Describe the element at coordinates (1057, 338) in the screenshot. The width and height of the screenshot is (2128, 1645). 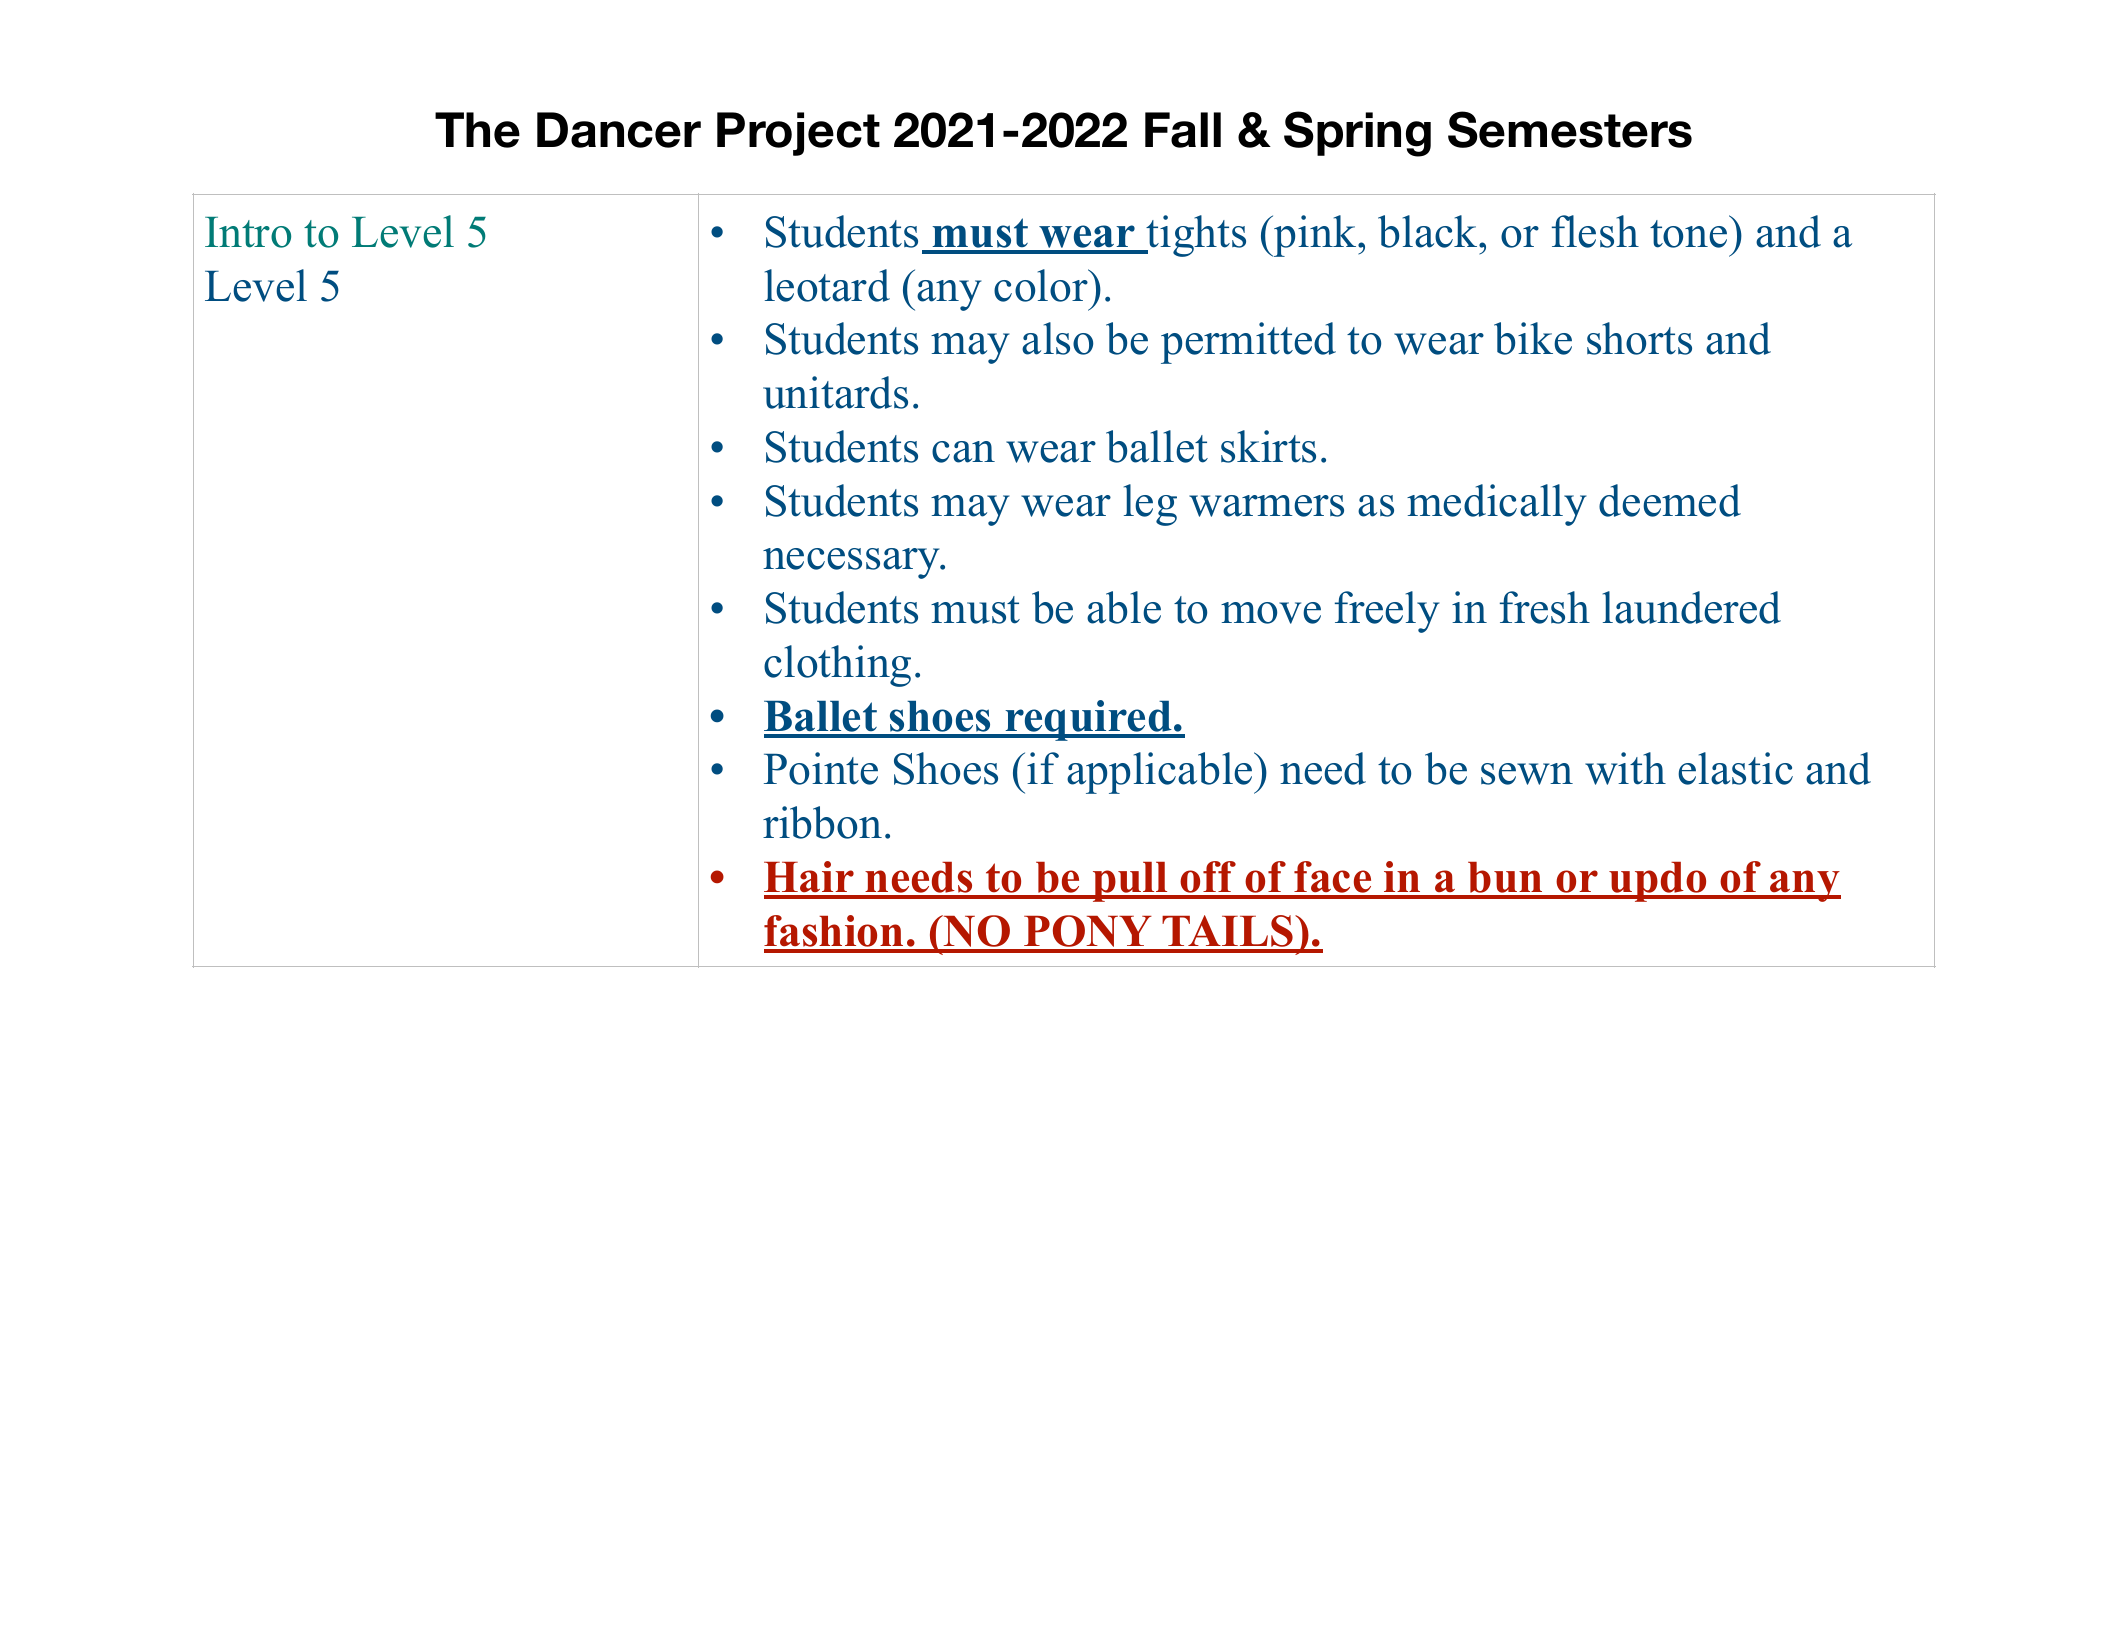
I see `also` at that location.
